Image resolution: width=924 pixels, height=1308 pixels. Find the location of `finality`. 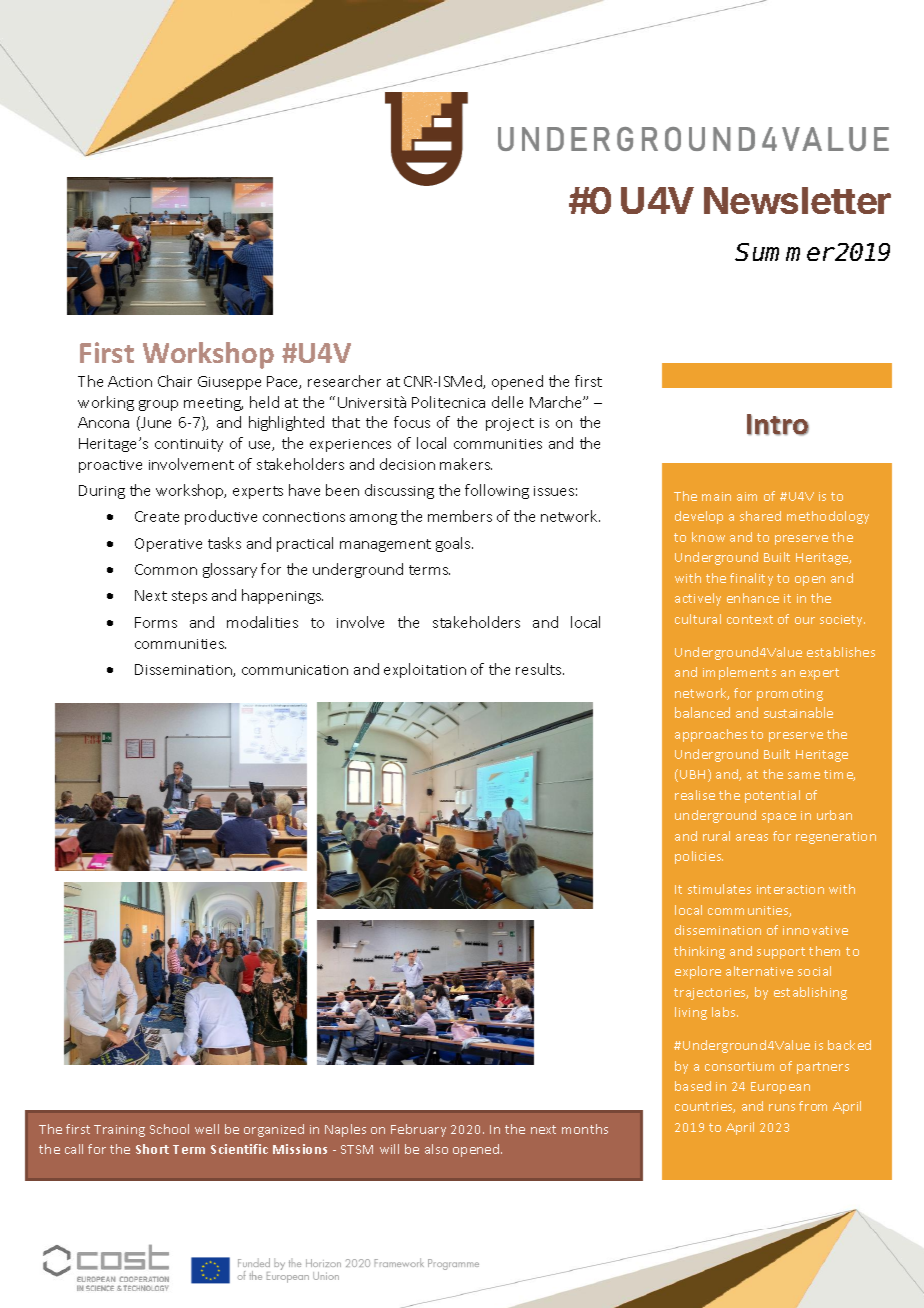

finality is located at coordinates (751, 579).
